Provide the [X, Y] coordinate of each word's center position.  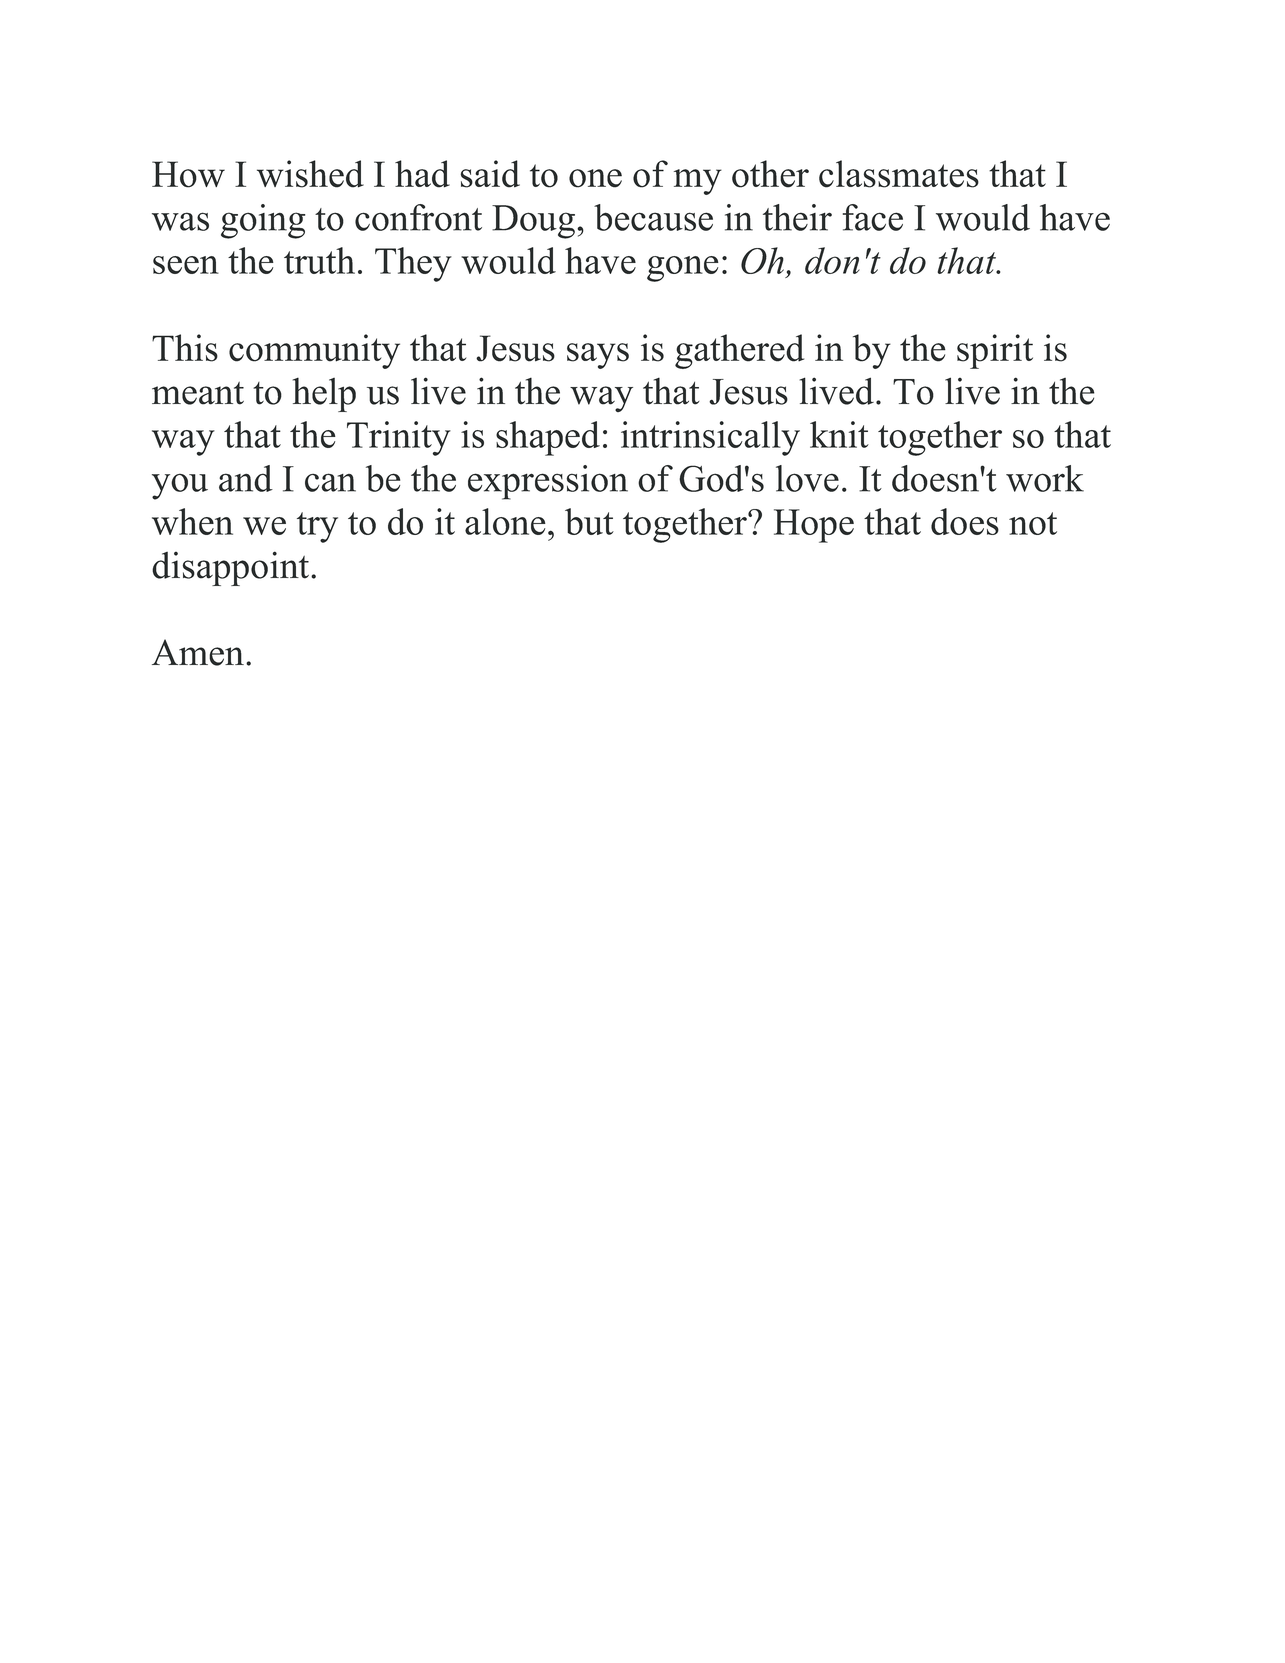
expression [548, 482]
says [598, 356]
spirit [995, 351]
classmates [899, 174]
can [330, 482]
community [314, 351]
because [653, 217]
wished [310, 174]
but [589, 521]
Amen [198, 652]
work [1045, 478]
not [1033, 523]
